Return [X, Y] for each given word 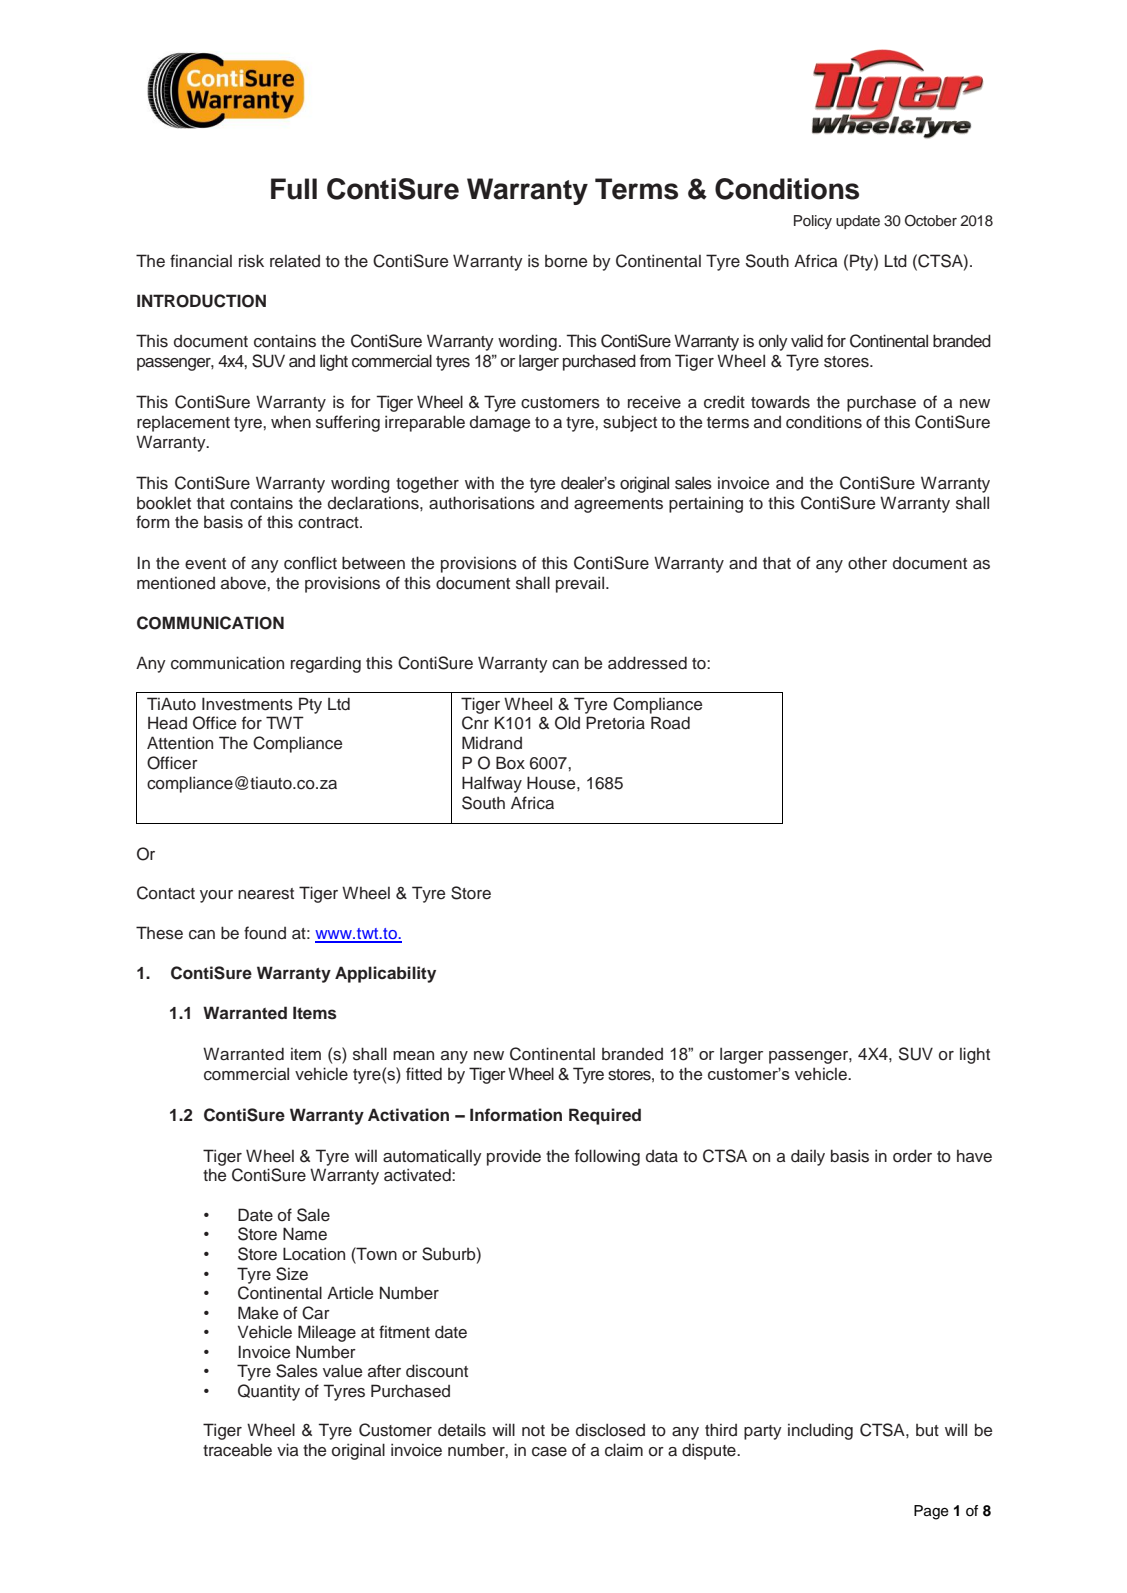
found [265, 933]
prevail [581, 584]
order [912, 1156]
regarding [326, 665]
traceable [237, 1450]
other [867, 563]
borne [566, 261]
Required [605, 1116]
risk [251, 261]
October [931, 221]
